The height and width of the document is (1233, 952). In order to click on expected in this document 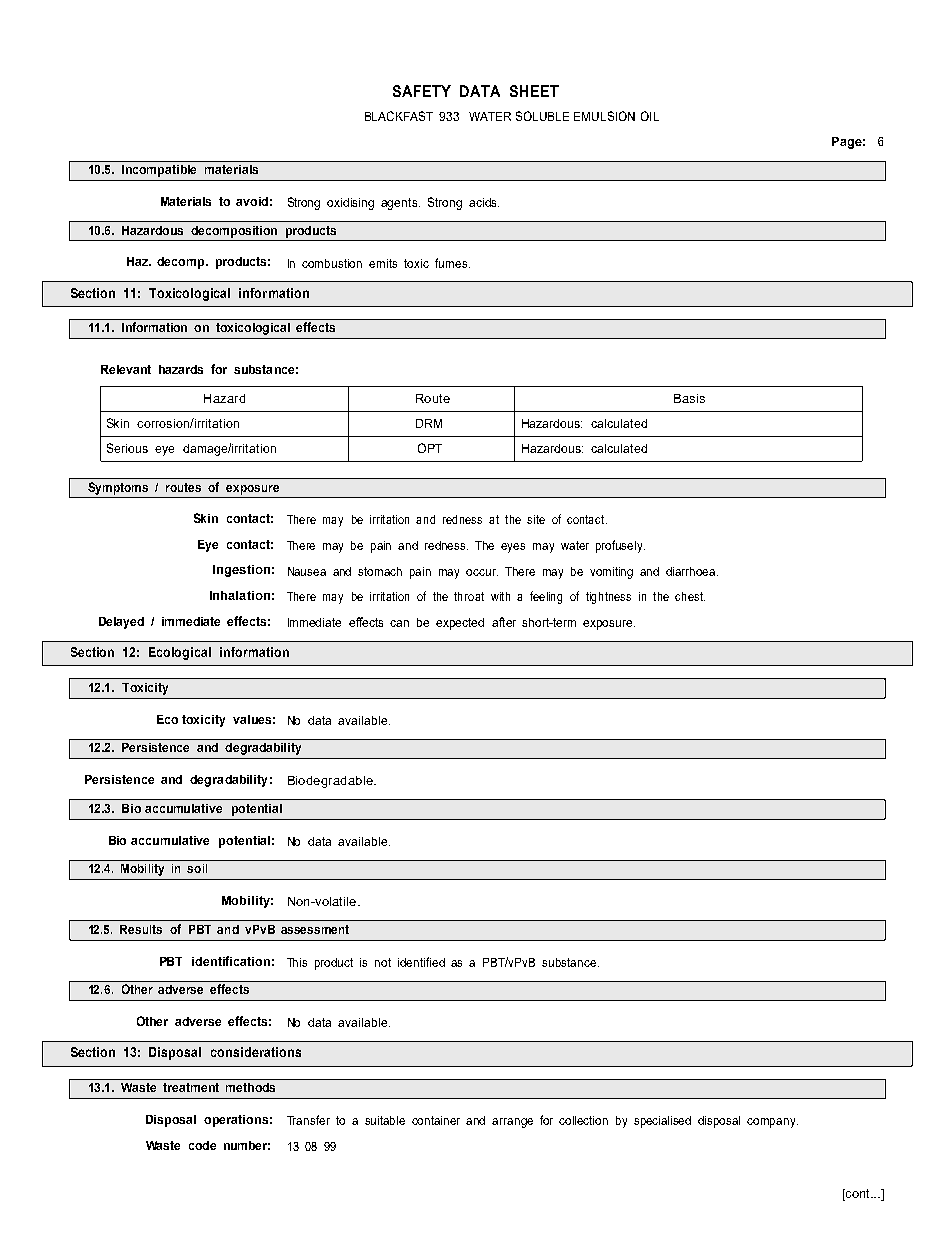, I will do `click(460, 624)`.
